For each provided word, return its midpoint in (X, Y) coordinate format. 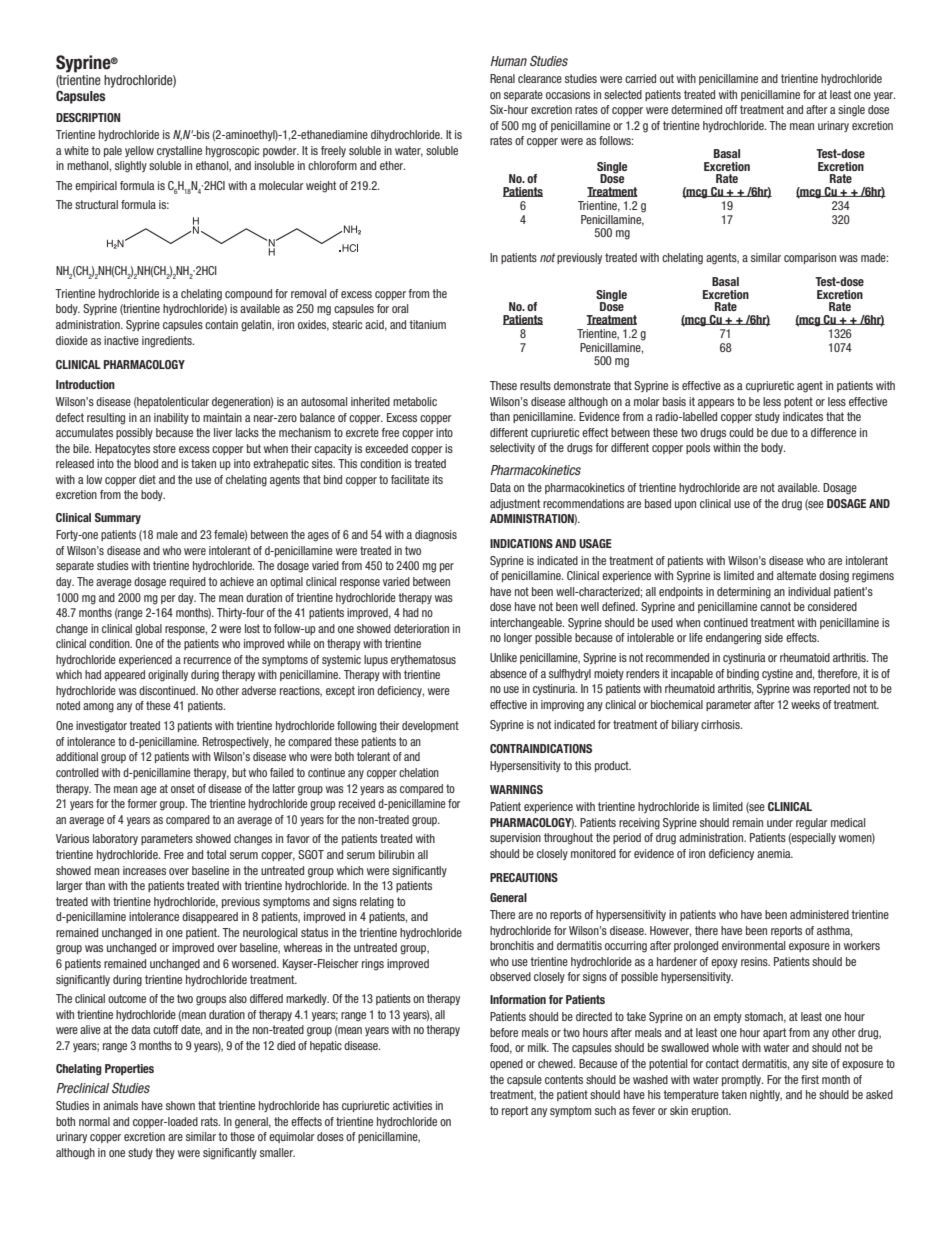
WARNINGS (516, 789)
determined (696, 109)
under (780, 822)
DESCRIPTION (88, 117)
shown (180, 1105)
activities (412, 1105)
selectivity (512, 448)
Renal (502, 78)
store (164, 448)
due (779, 432)
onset (183, 788)
